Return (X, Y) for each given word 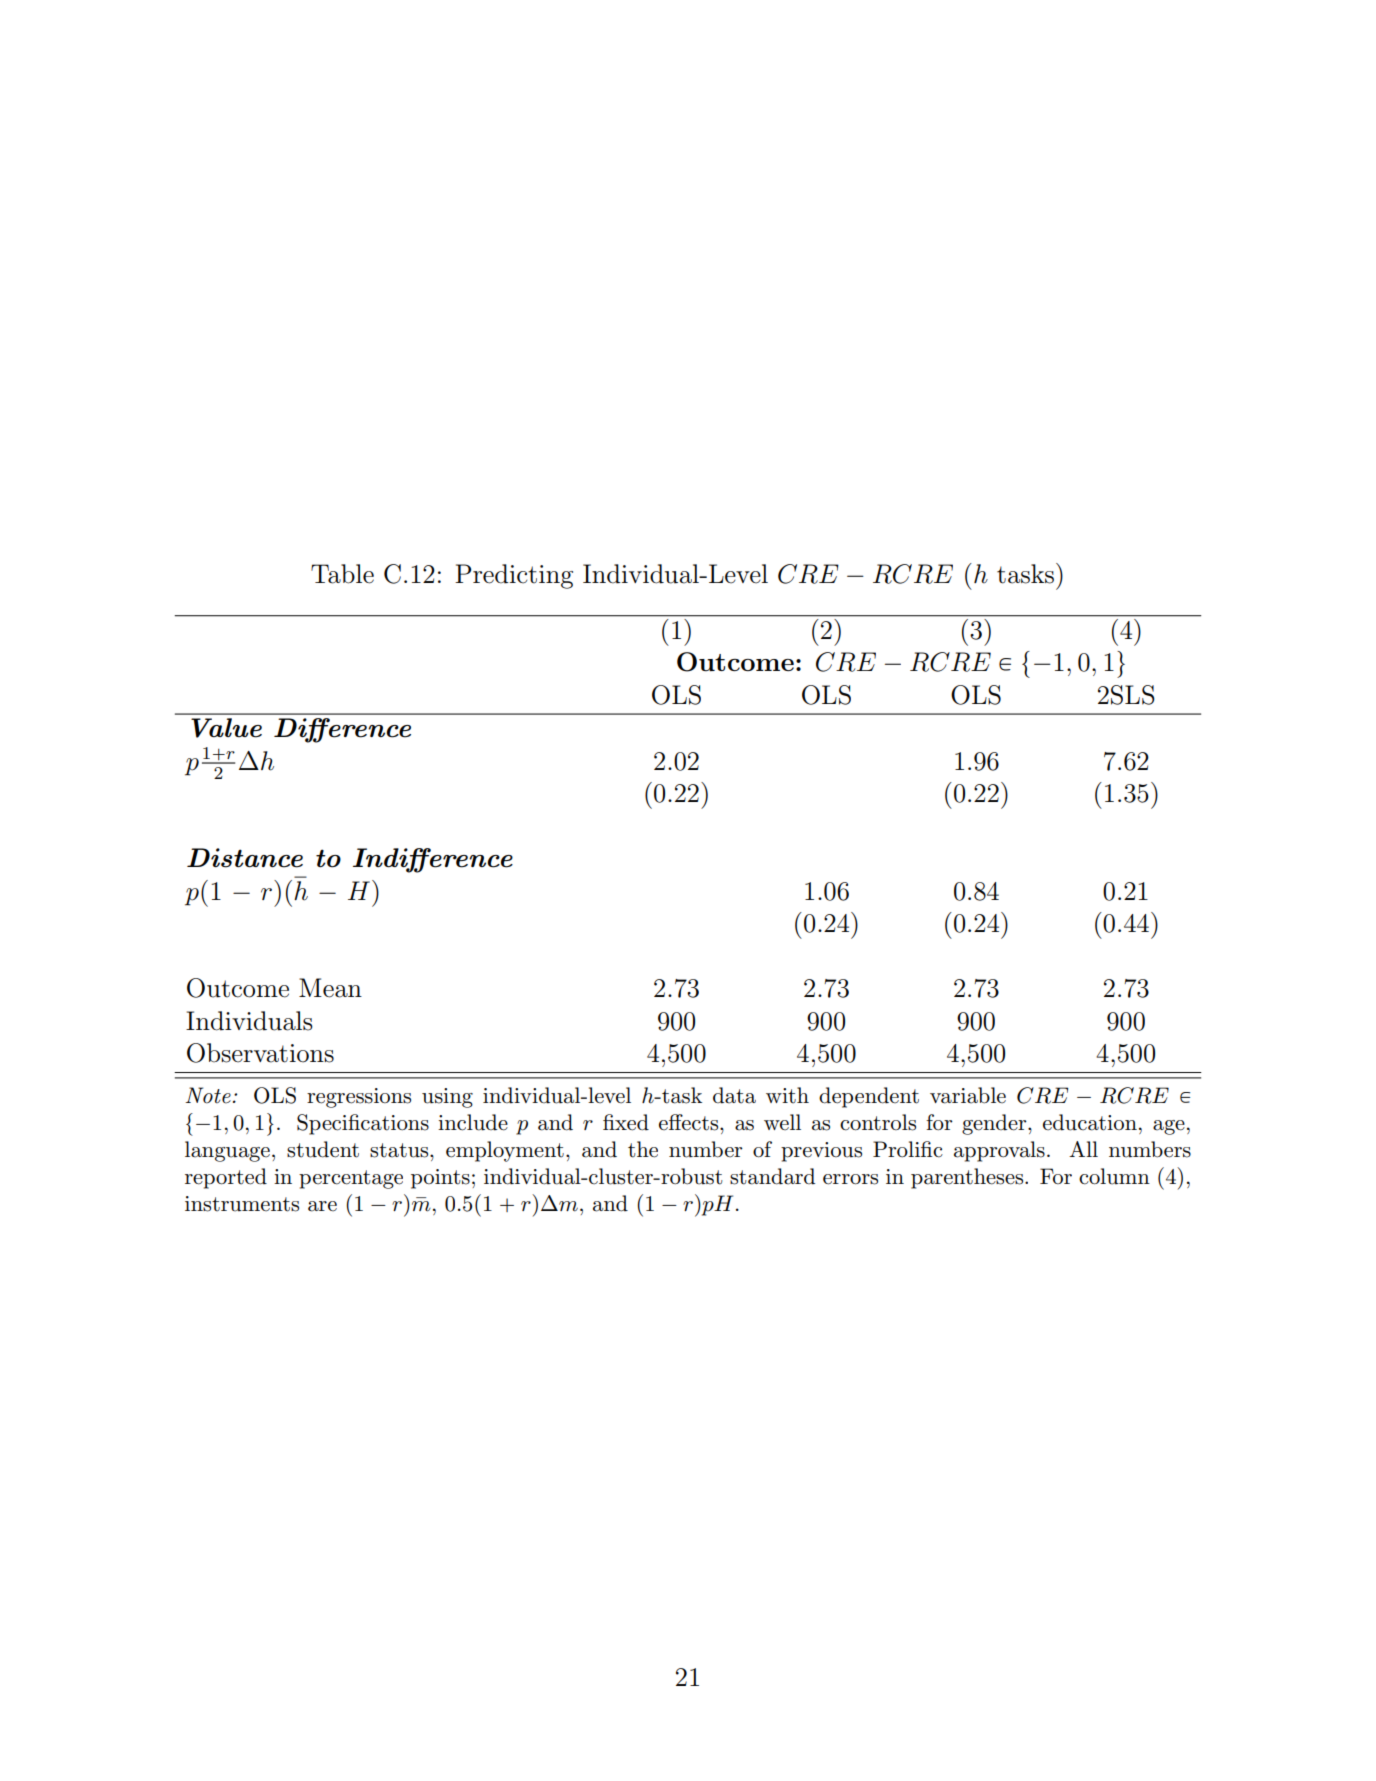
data (734, 1095)
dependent (869, 1097)
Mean (330, 988)
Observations (260, 1053)
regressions (359, 1098)
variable (968, 1095)
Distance (245, 858)
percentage (351, 1179)
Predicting (514, 576)
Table (342, 574)
